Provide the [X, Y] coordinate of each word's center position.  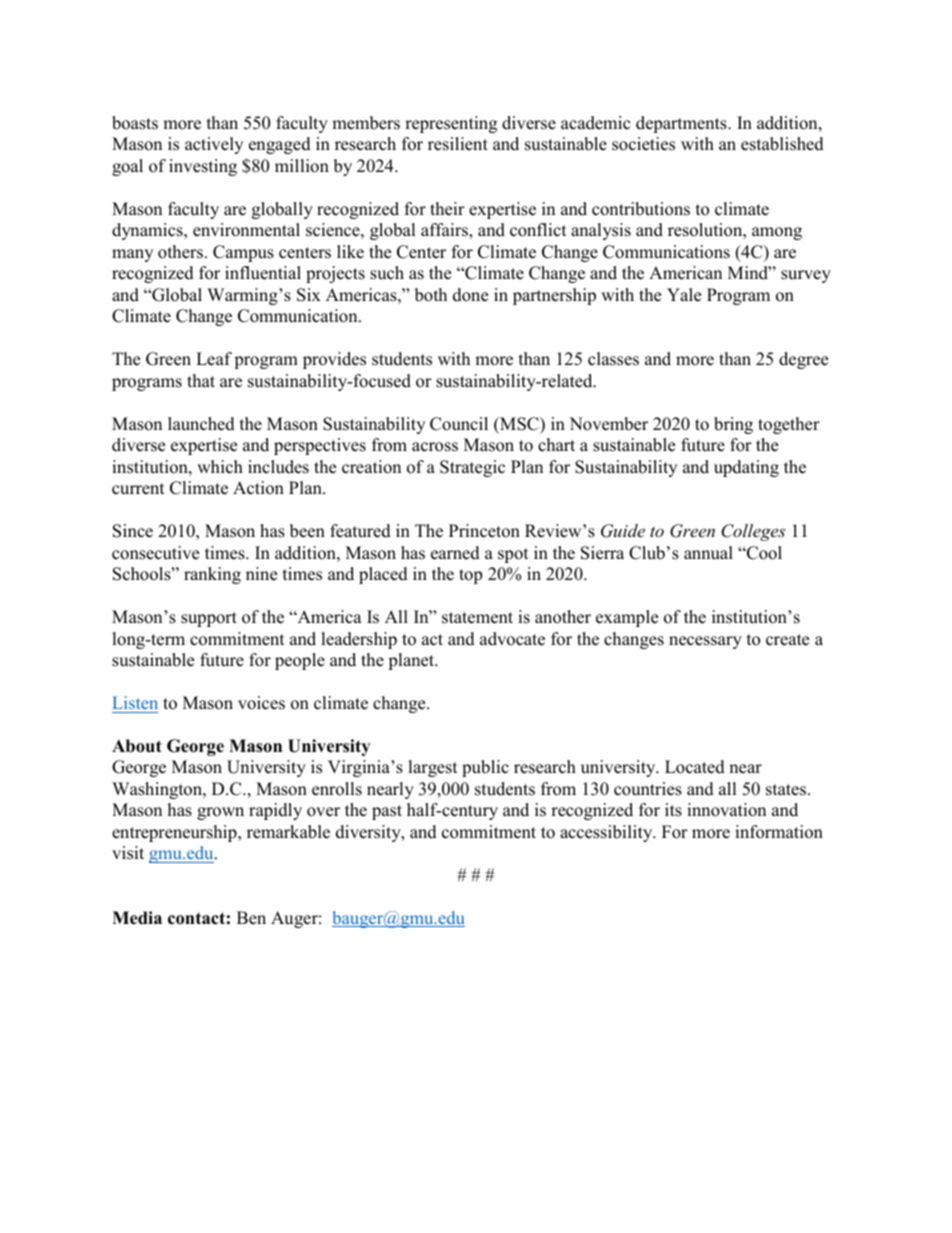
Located [695, 767]
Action [258, 488]
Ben [251, 918]
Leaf [214, 359]
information [779, 832]
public [485, 768]
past [387, 812]
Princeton [484, 531]
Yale [684, 295]
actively [214, 145]
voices [261, 703]
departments [682, 124]
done [470, 295]
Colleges [753, 532]
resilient [458, 144]
